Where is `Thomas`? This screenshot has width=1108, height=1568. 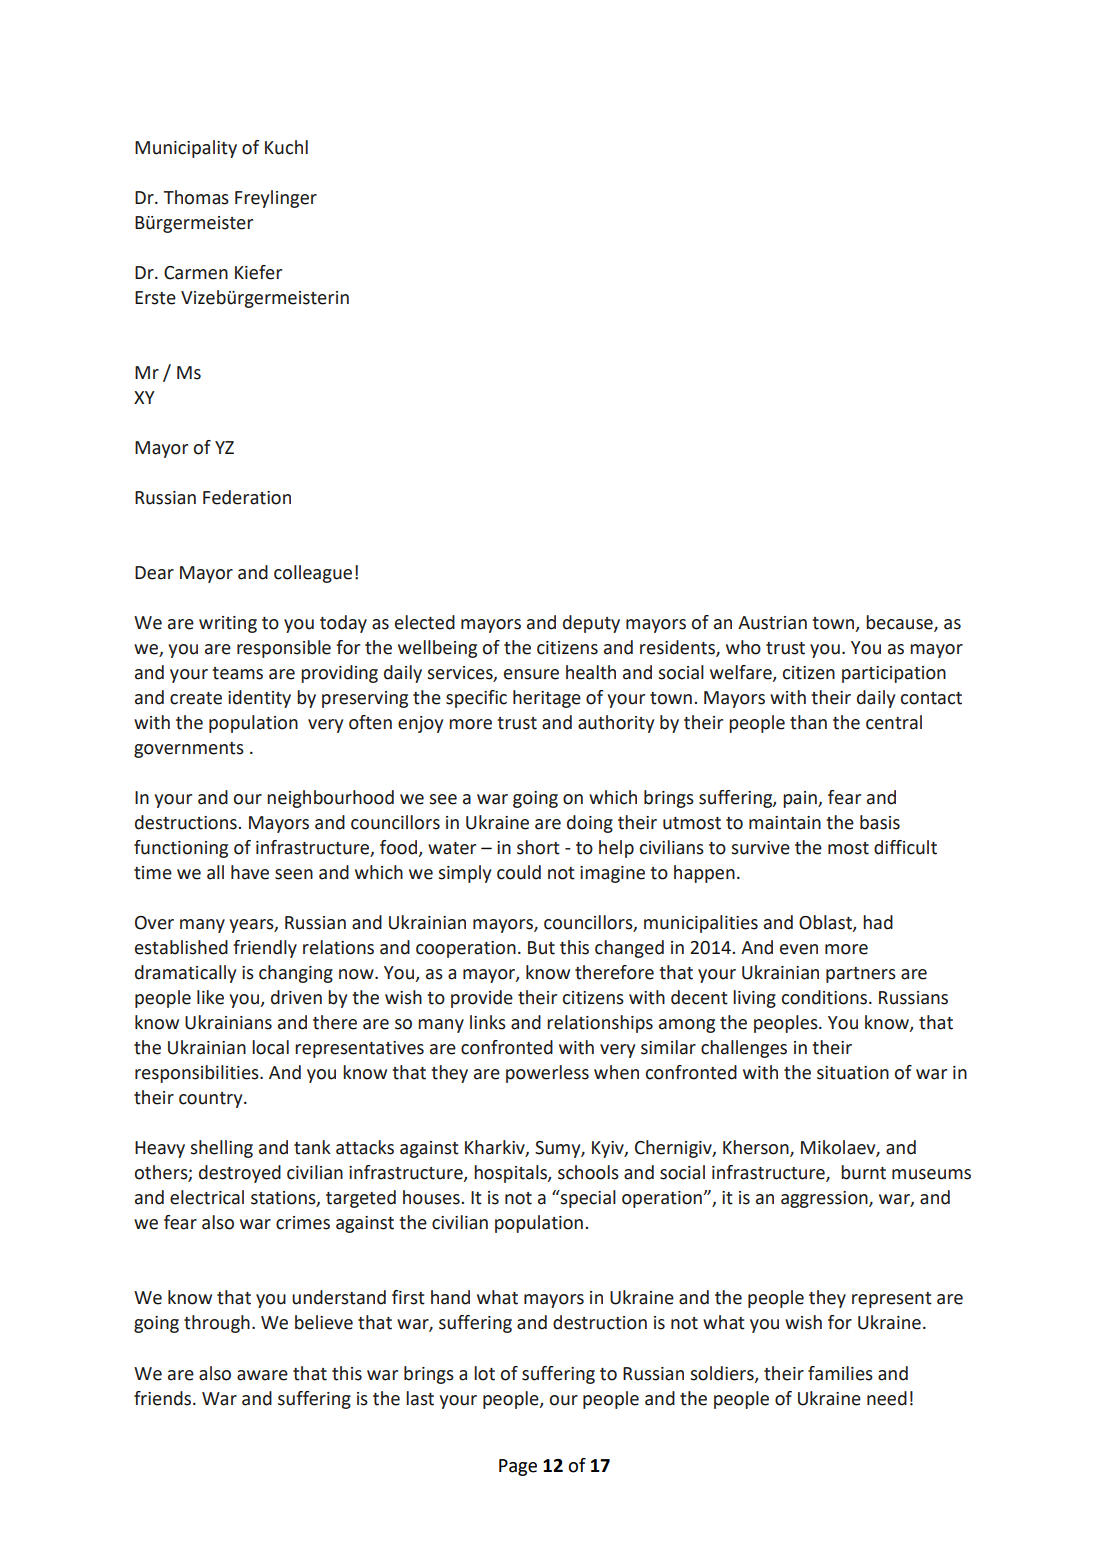 Thomas is located at coordinates (196, 197).
